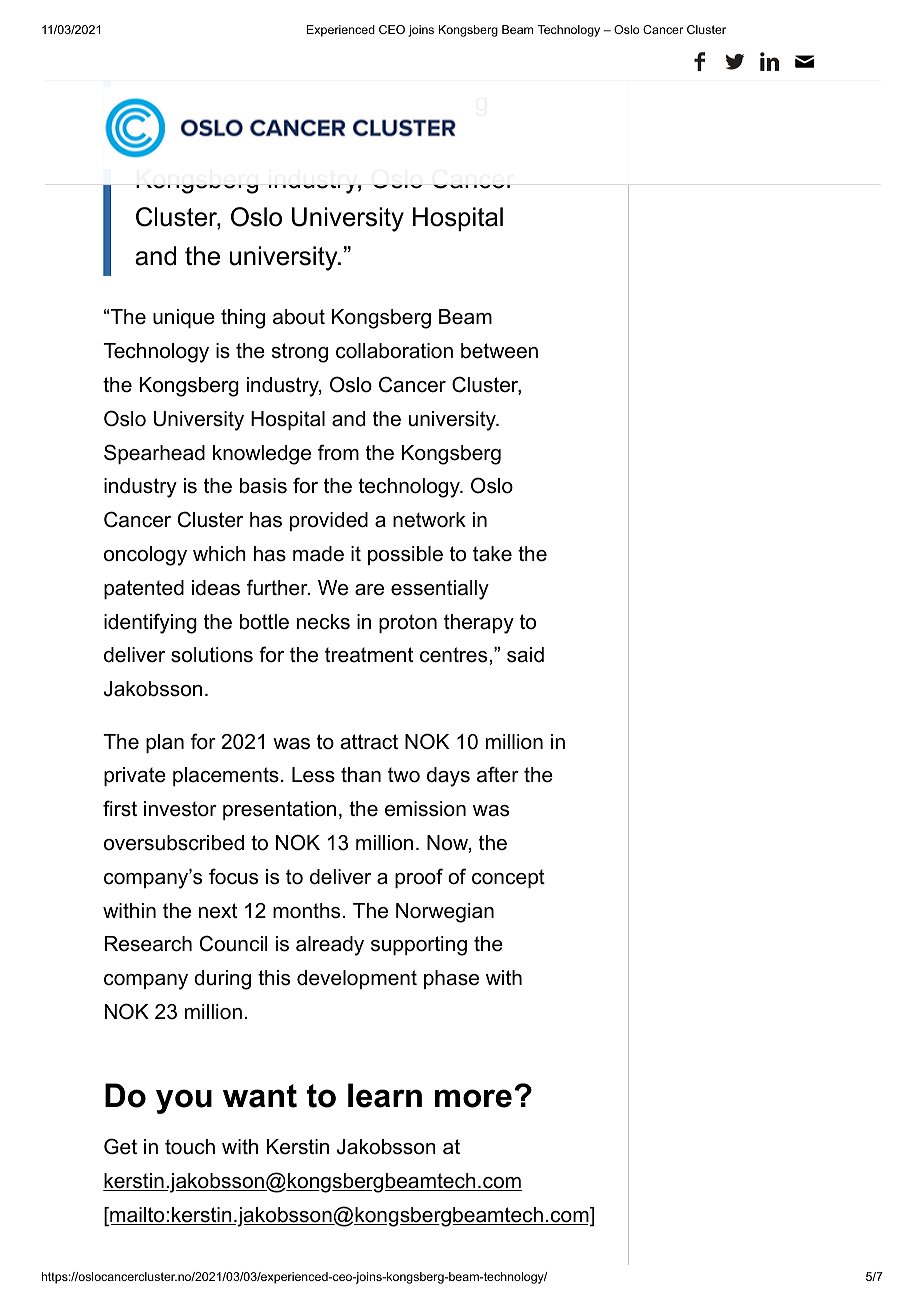 Image resolution: width=924 pixels, height=1308 pixels. I want to click on identifying, so click(150, 623).
